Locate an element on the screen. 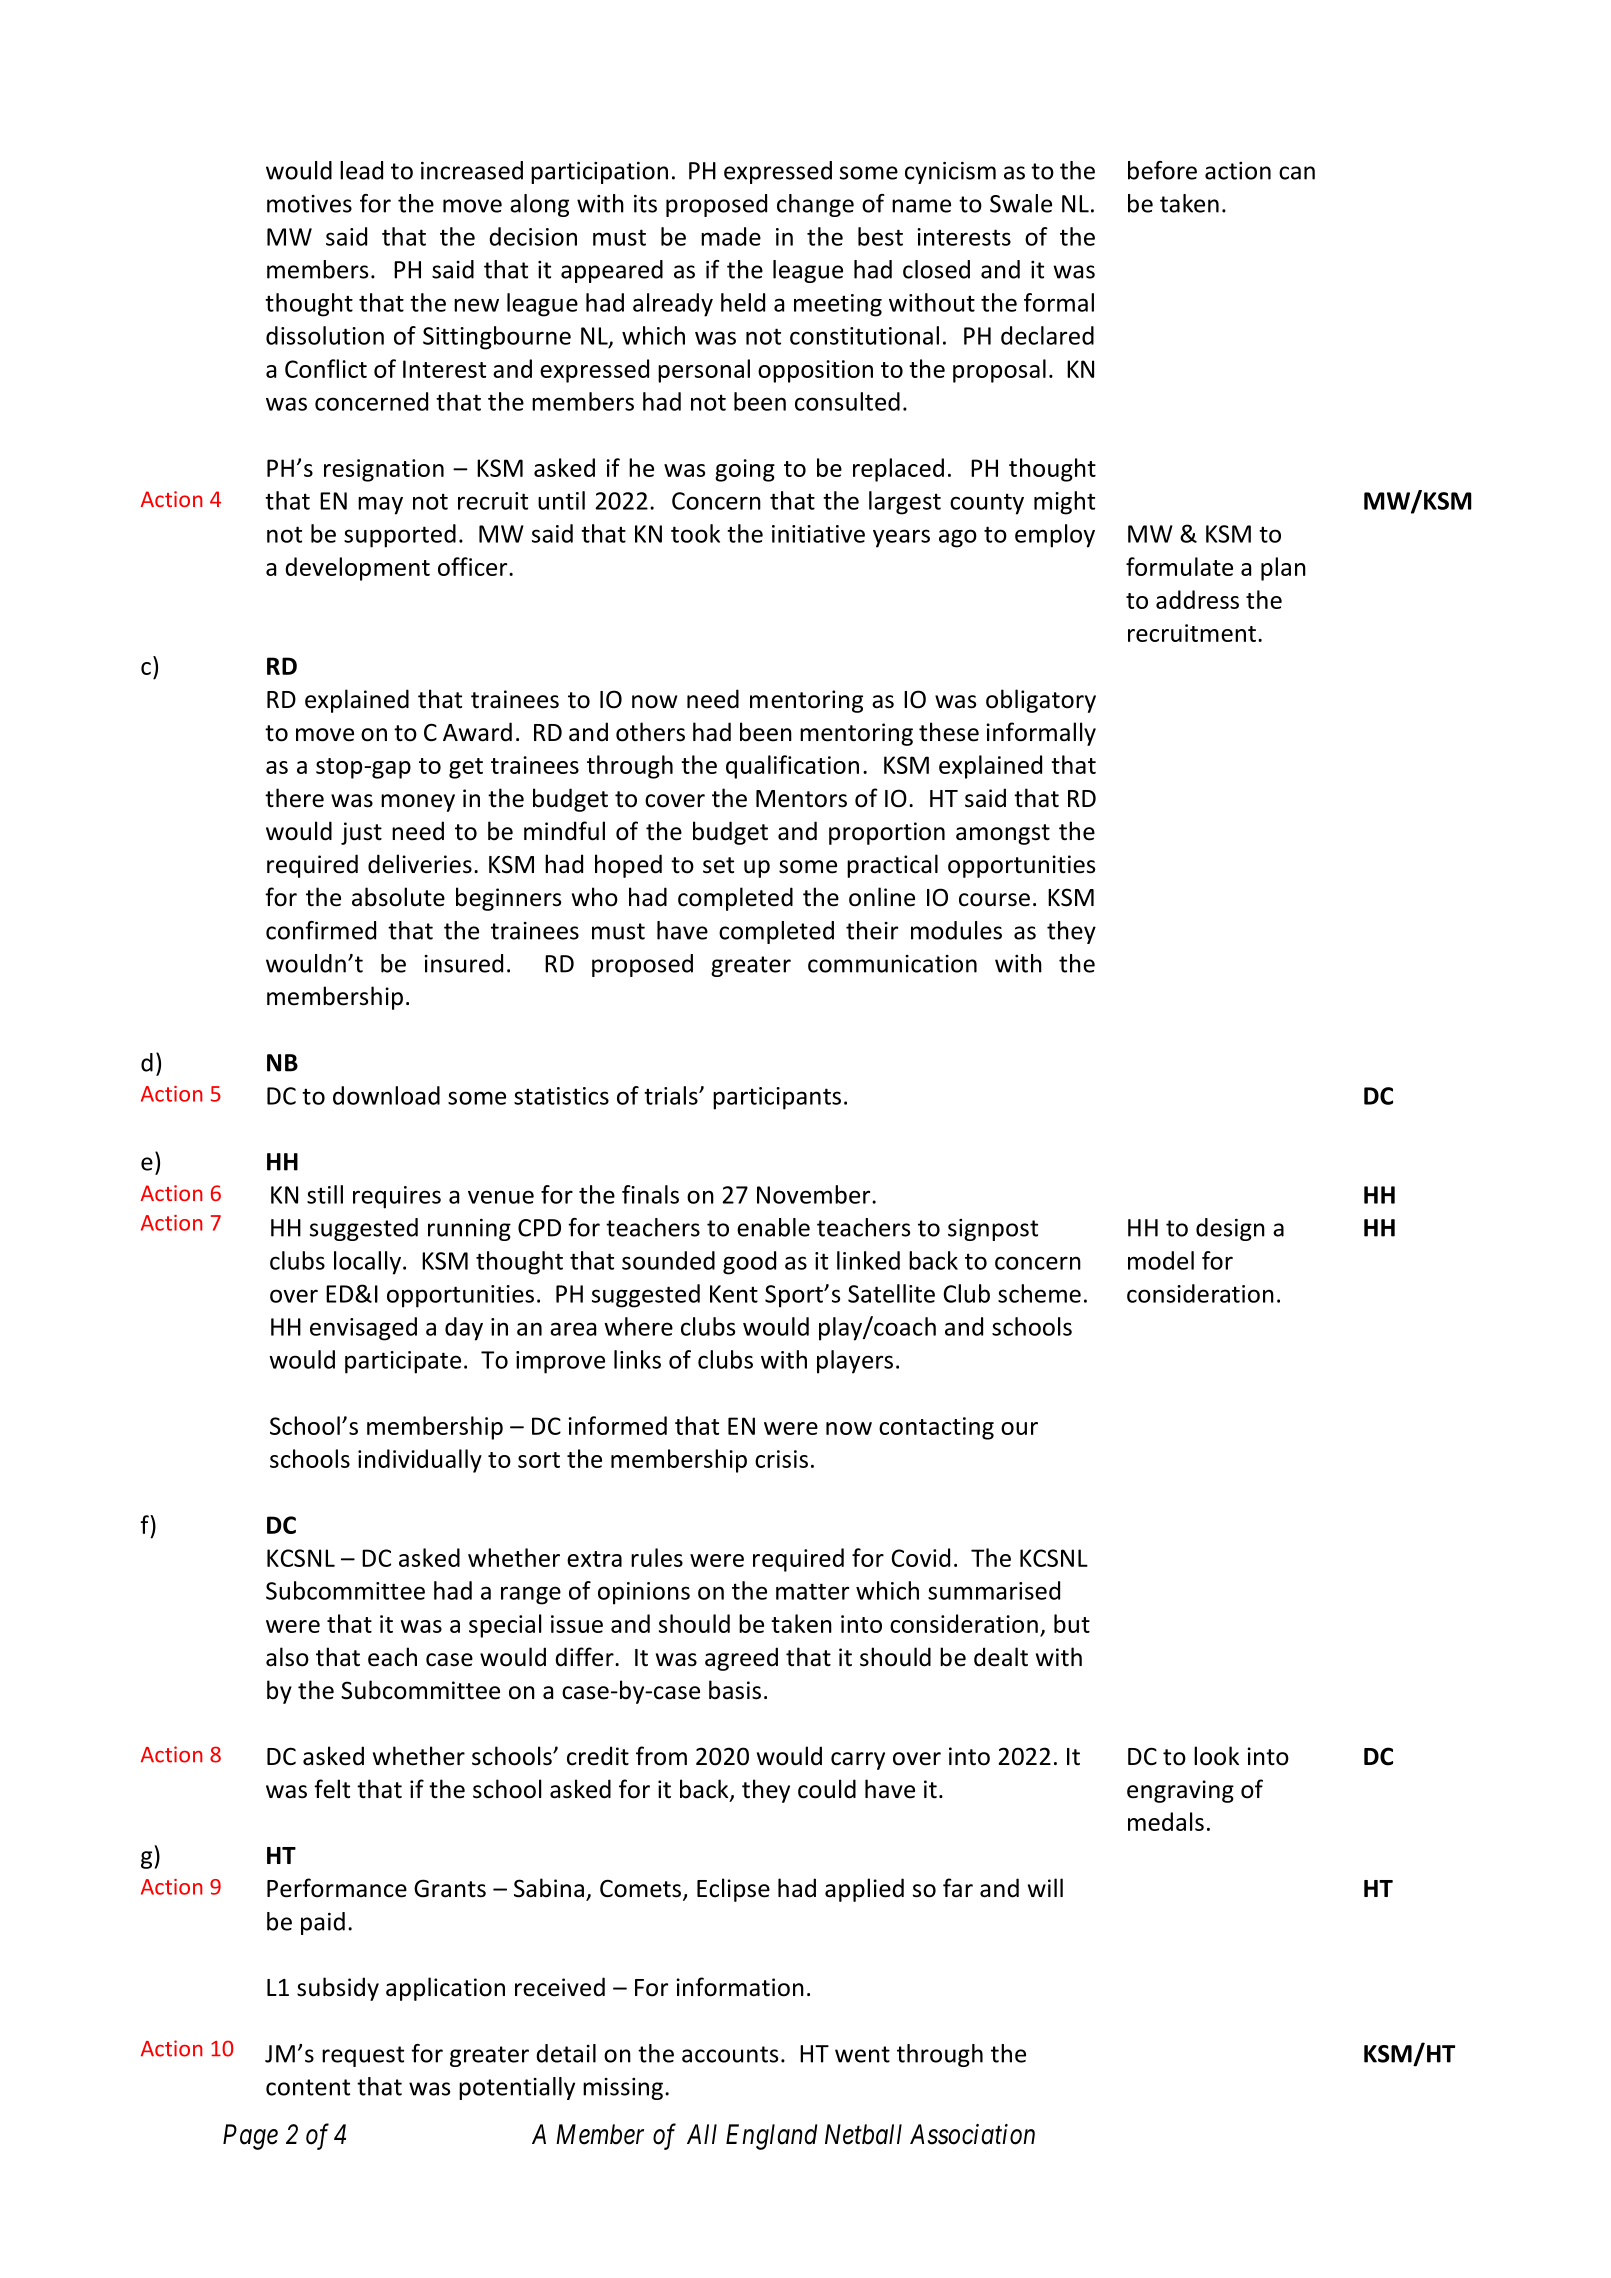  made is located at coordinates (731, 236).
